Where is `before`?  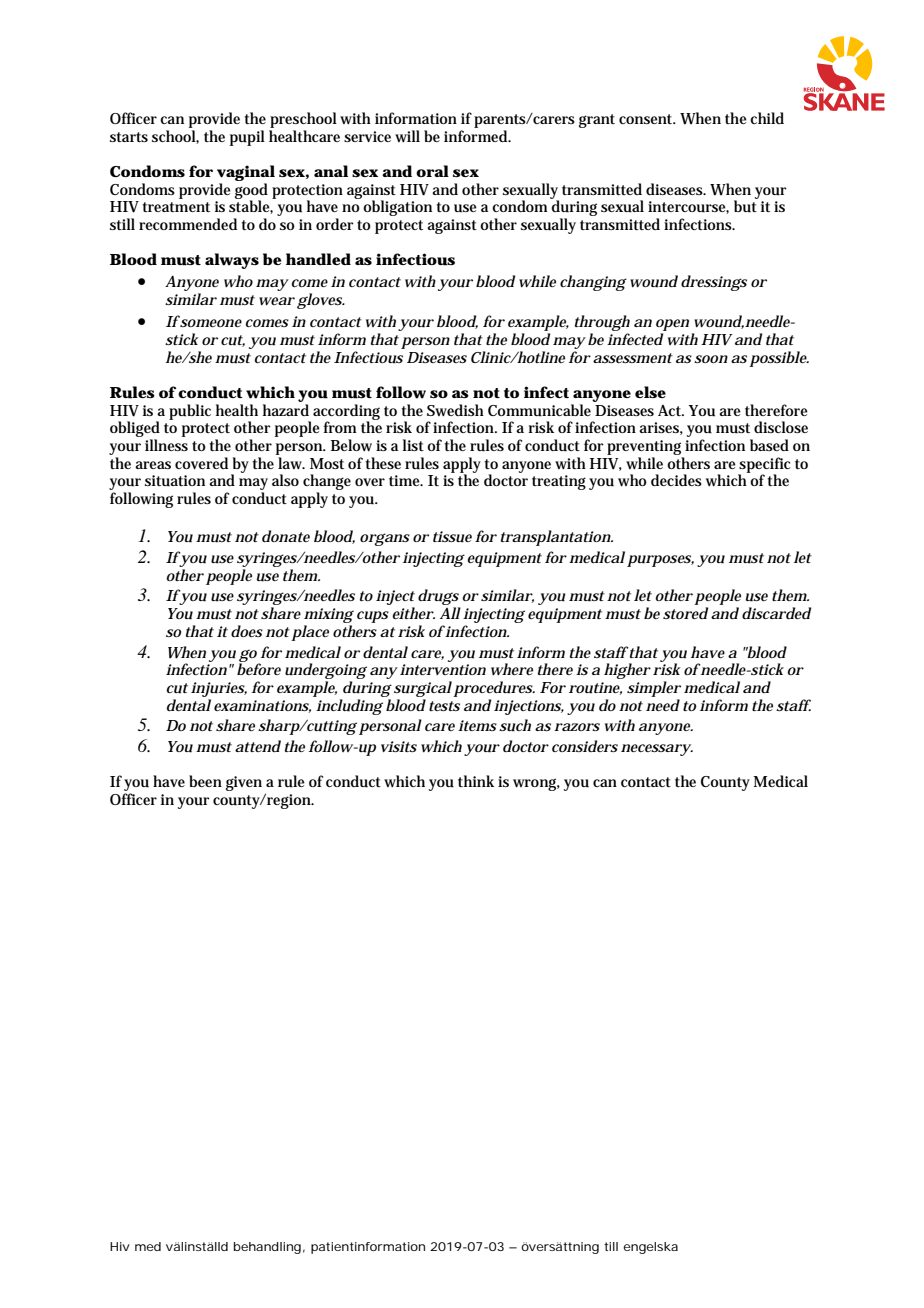 before is located at coordinates (259, 668).
